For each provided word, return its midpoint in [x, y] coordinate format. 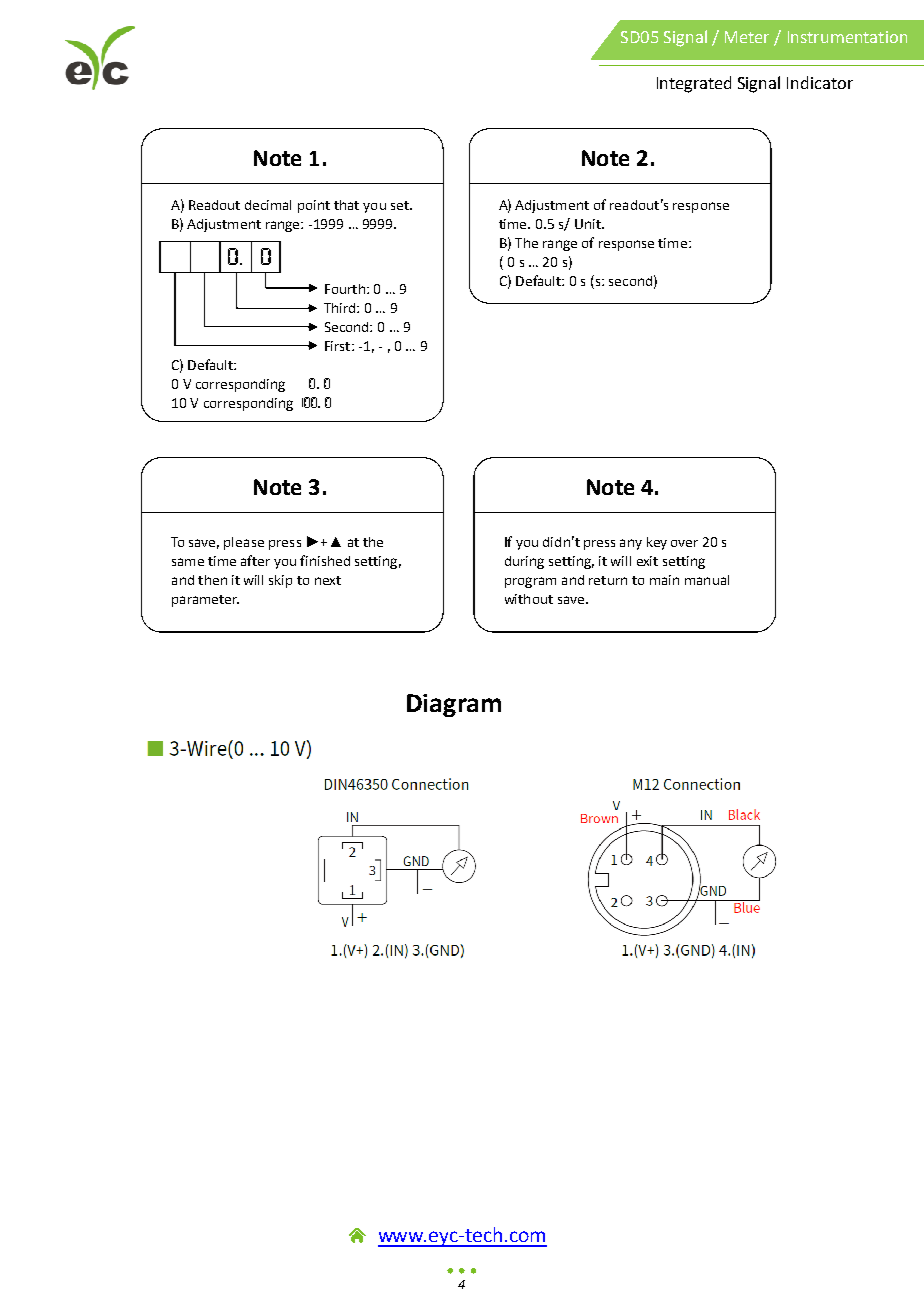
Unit [589, 224]
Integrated [694, 84]
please [244, 543]
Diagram [454, 705]
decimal [268, 205]
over [684, 543]
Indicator [820, 82]
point [314, 206]
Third [341, 308]
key [657, 543]
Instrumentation [847, 37]
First [339, 346]
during [524, 562]
